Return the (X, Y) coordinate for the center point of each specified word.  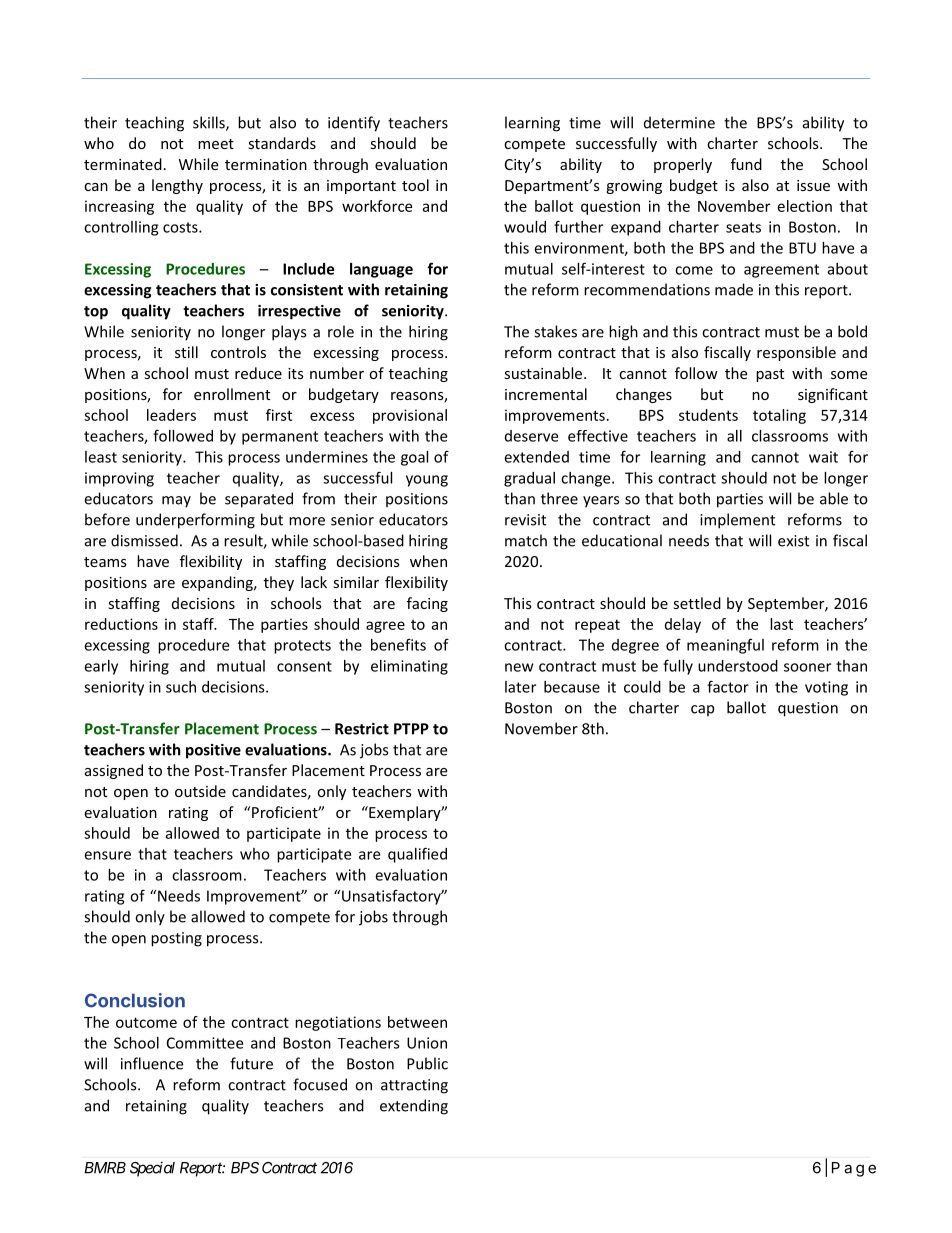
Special (152, 1169)
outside (200, 791)
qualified (417, 855)
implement (737, 521)
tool (415, 185)
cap (702, 711)
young (427, 481)
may (176, 502)
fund (746, 164)
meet (216, 144)
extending (414, 1107)
